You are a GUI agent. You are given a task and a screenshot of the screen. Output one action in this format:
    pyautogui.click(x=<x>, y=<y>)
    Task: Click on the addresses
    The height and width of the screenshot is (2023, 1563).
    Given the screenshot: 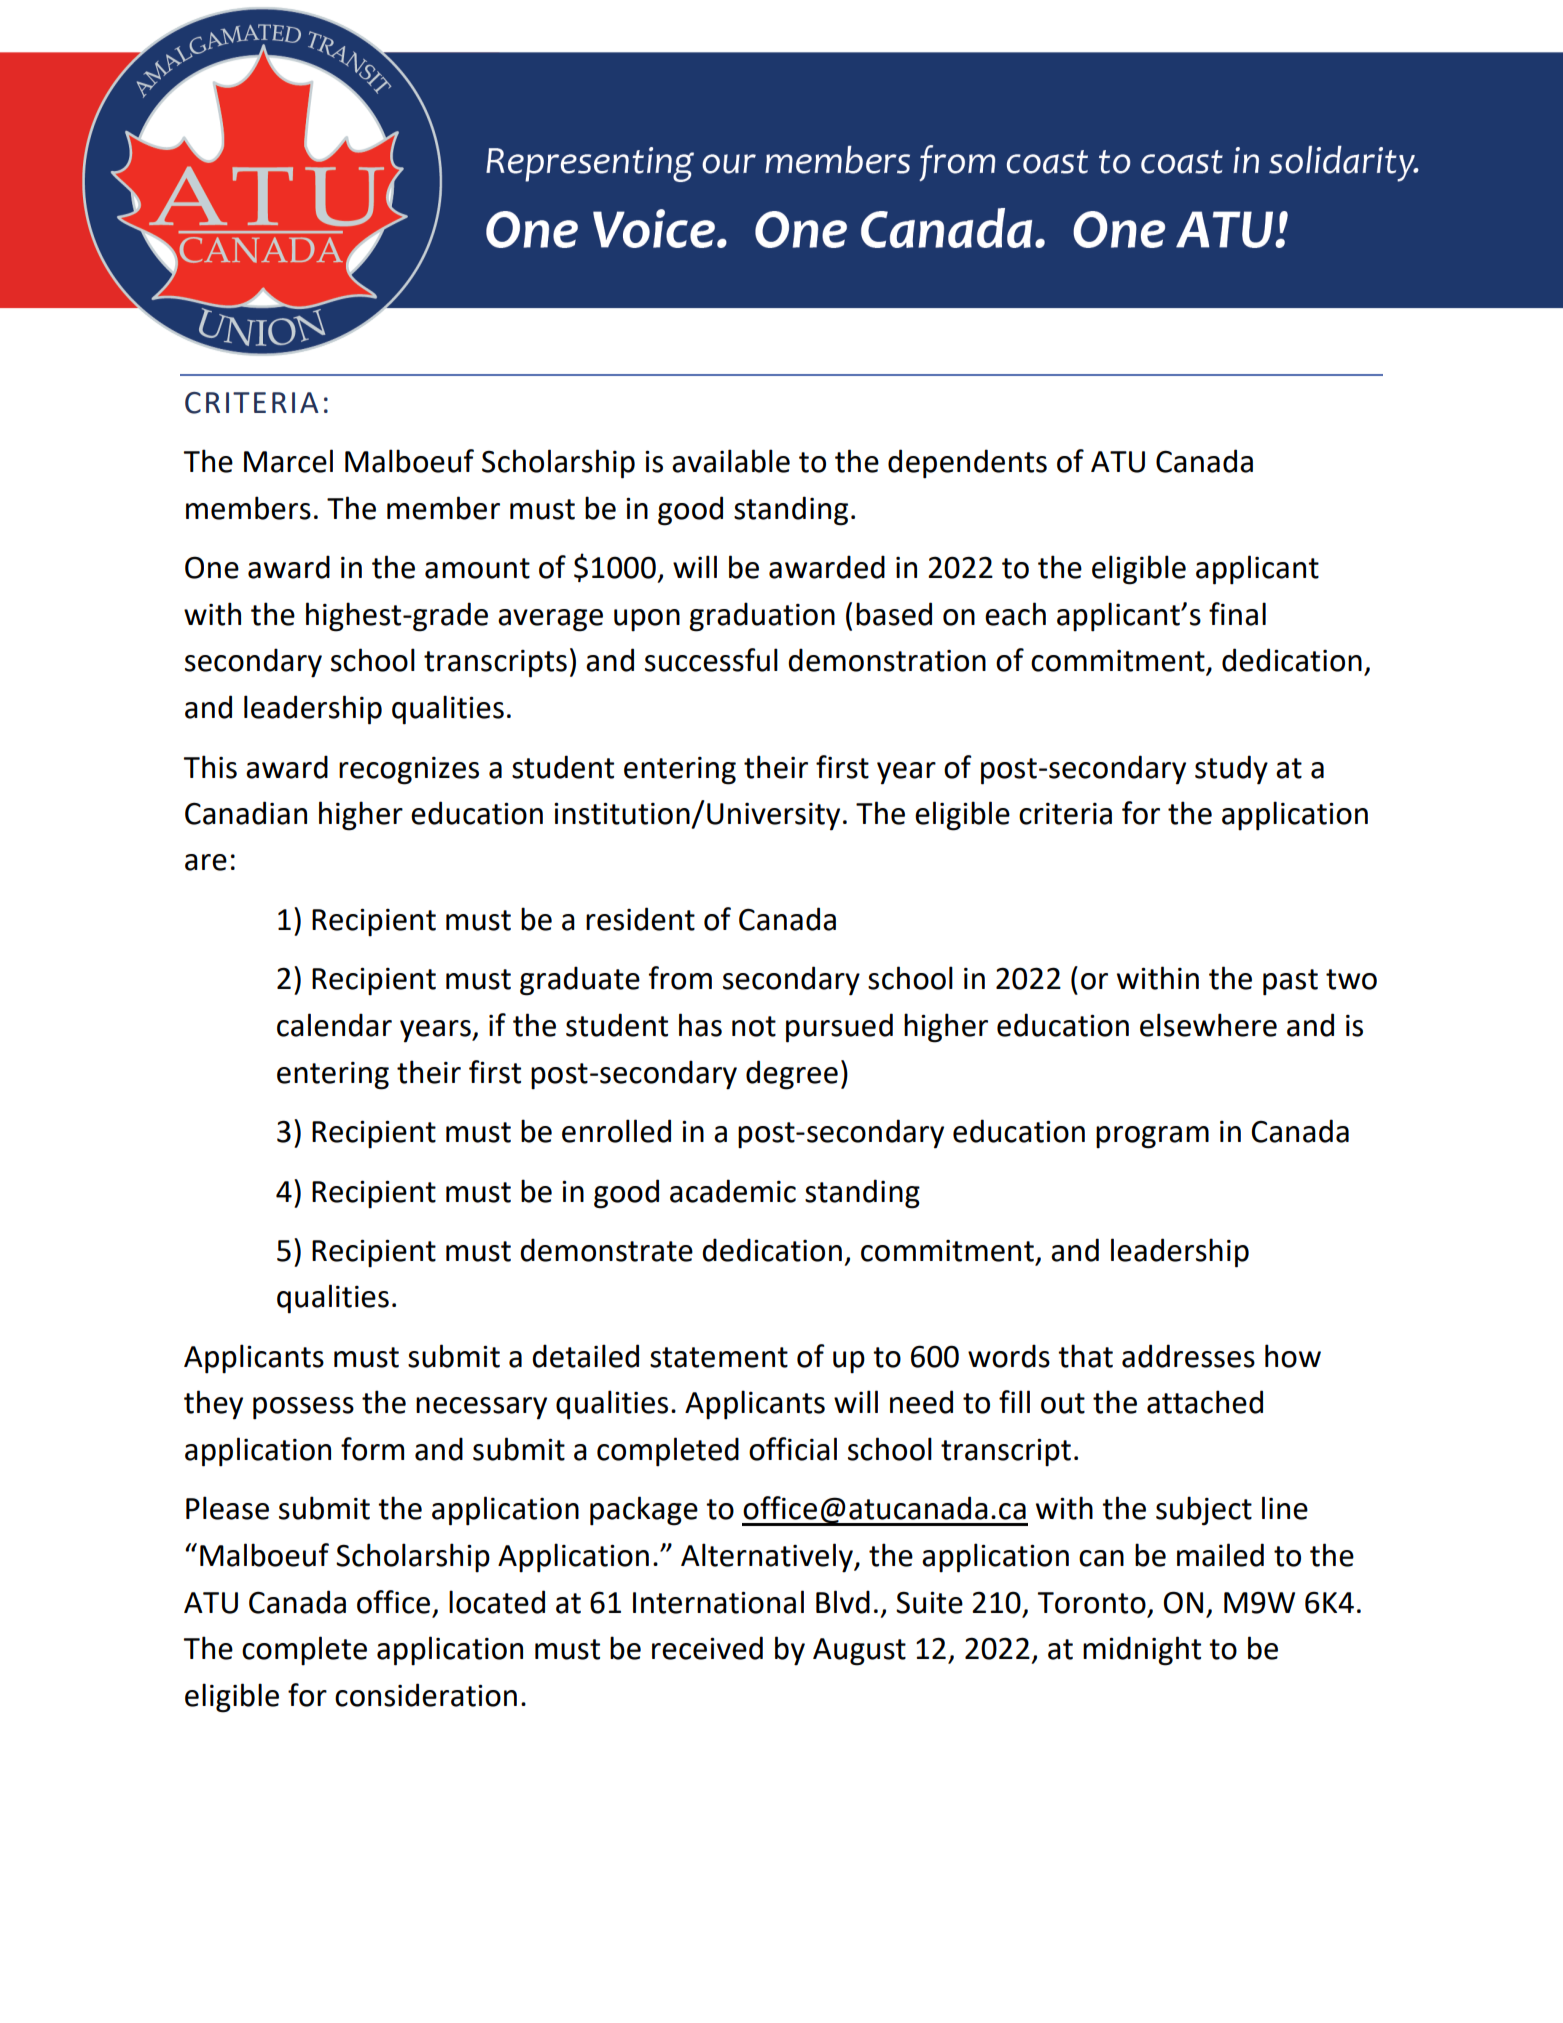 What is the action you would take?
    pyautogui.click(x=1188, y=1356)
